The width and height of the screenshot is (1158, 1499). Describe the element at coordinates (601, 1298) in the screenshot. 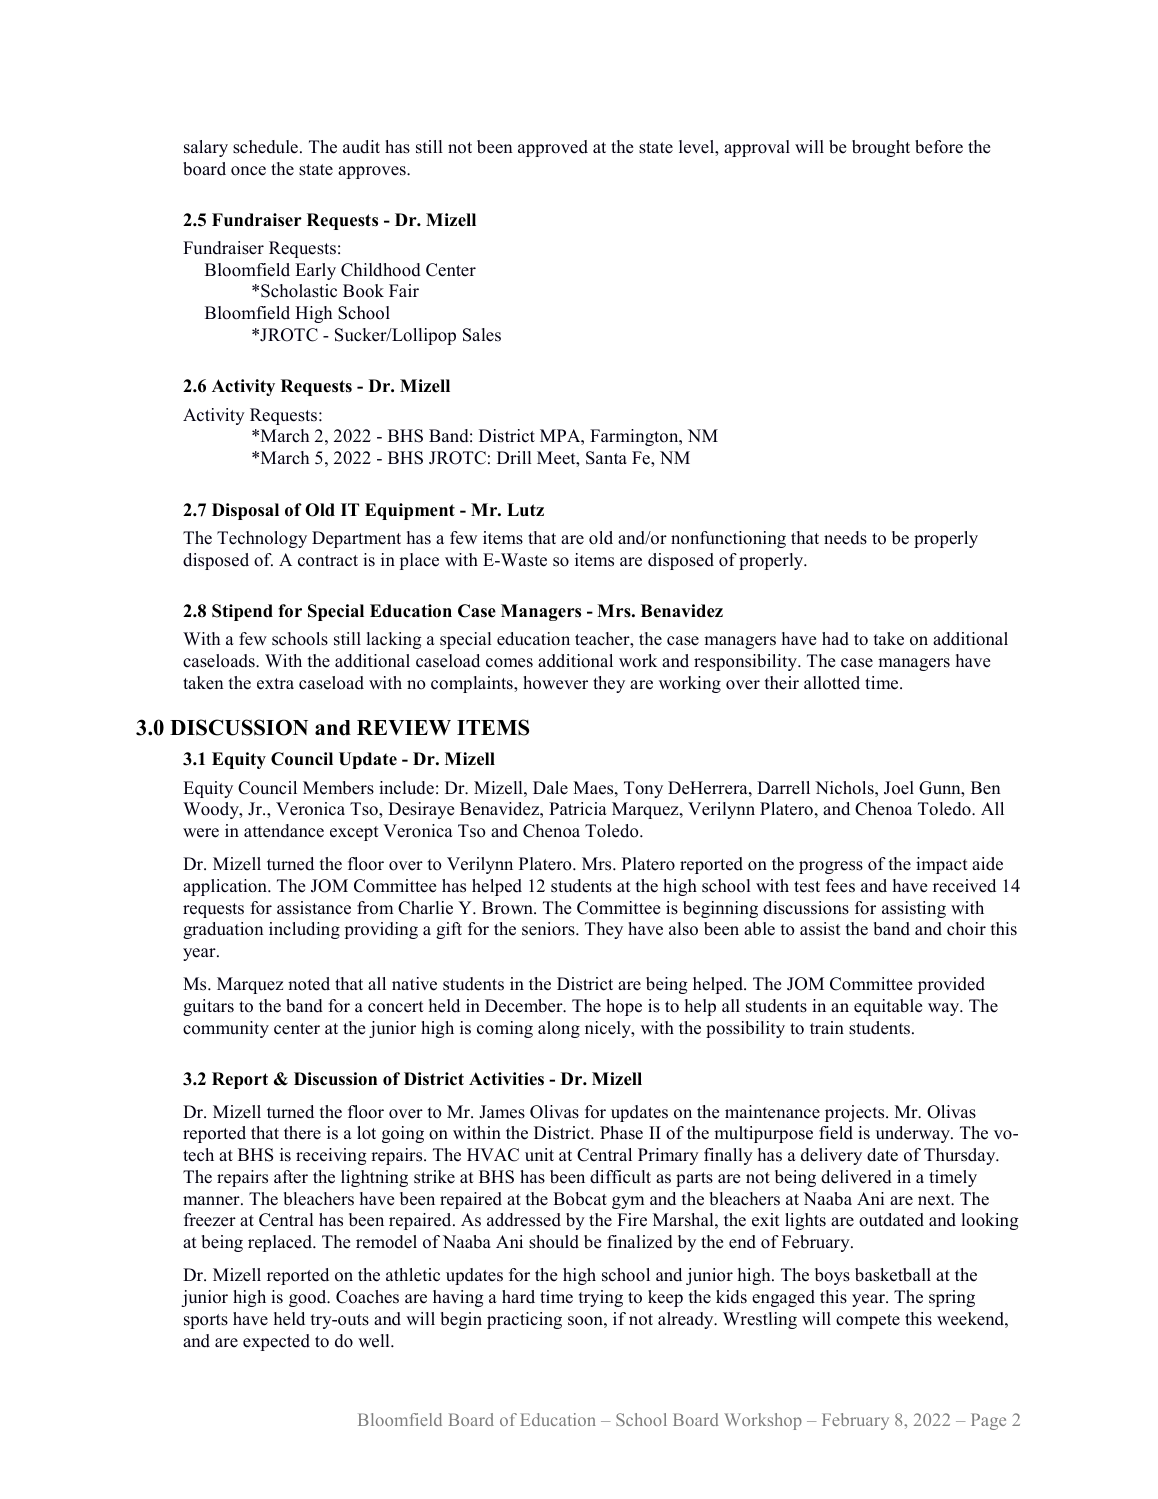

I see `trying` at that location.
